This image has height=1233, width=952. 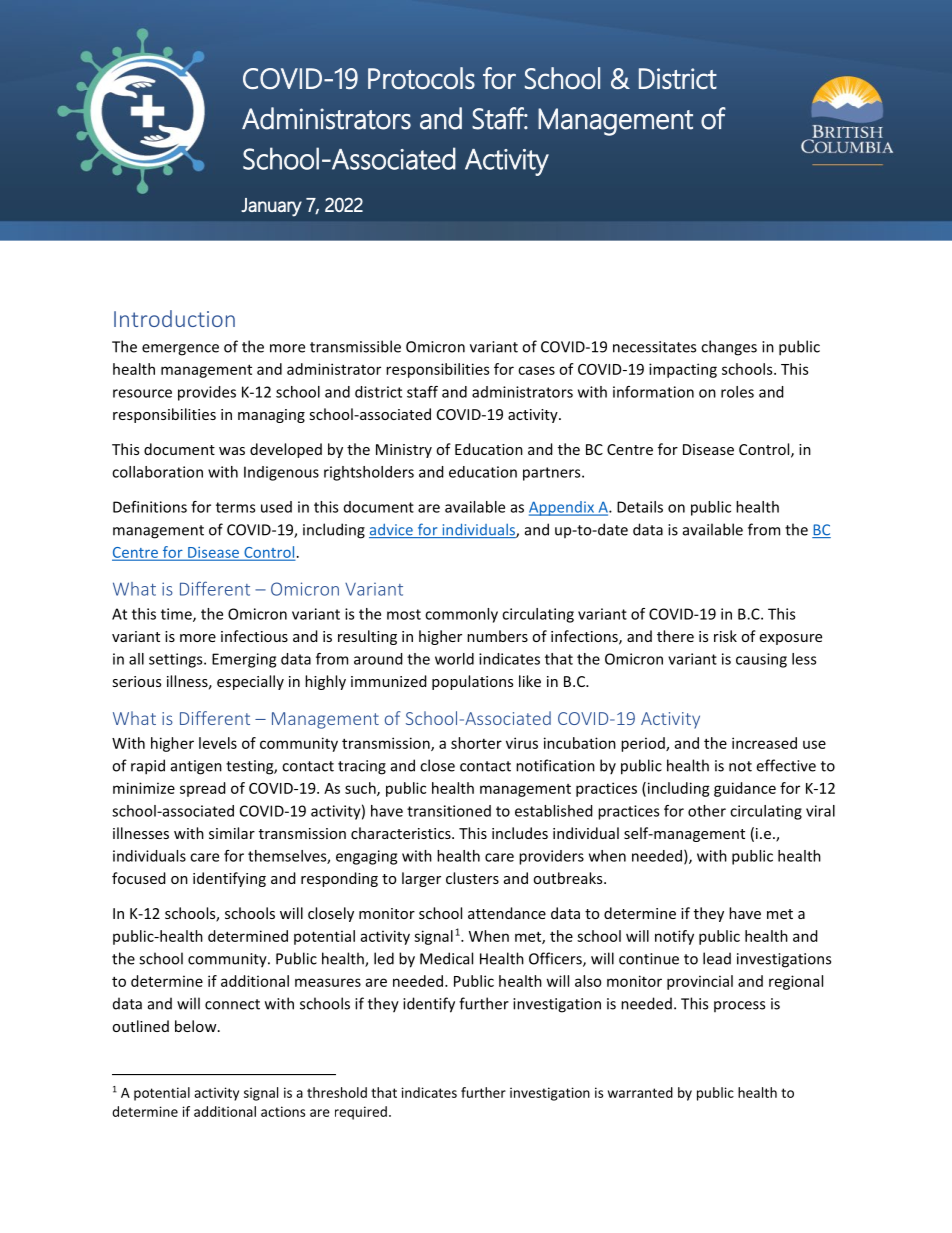 I want to click on required, so click(x=361, y=1113).
